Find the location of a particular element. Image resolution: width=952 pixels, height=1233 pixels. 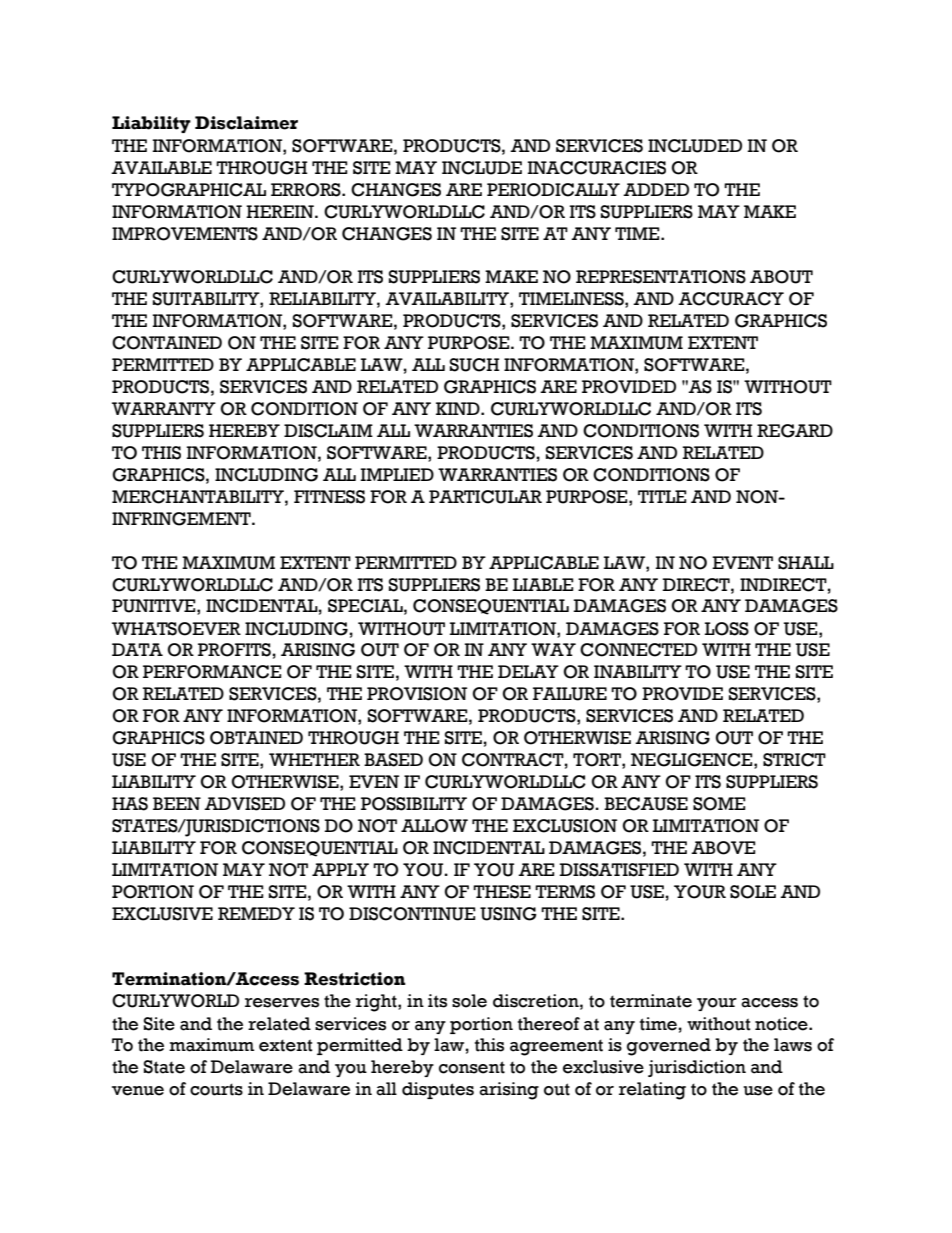

consent is located at coordinates (472, 1067).
